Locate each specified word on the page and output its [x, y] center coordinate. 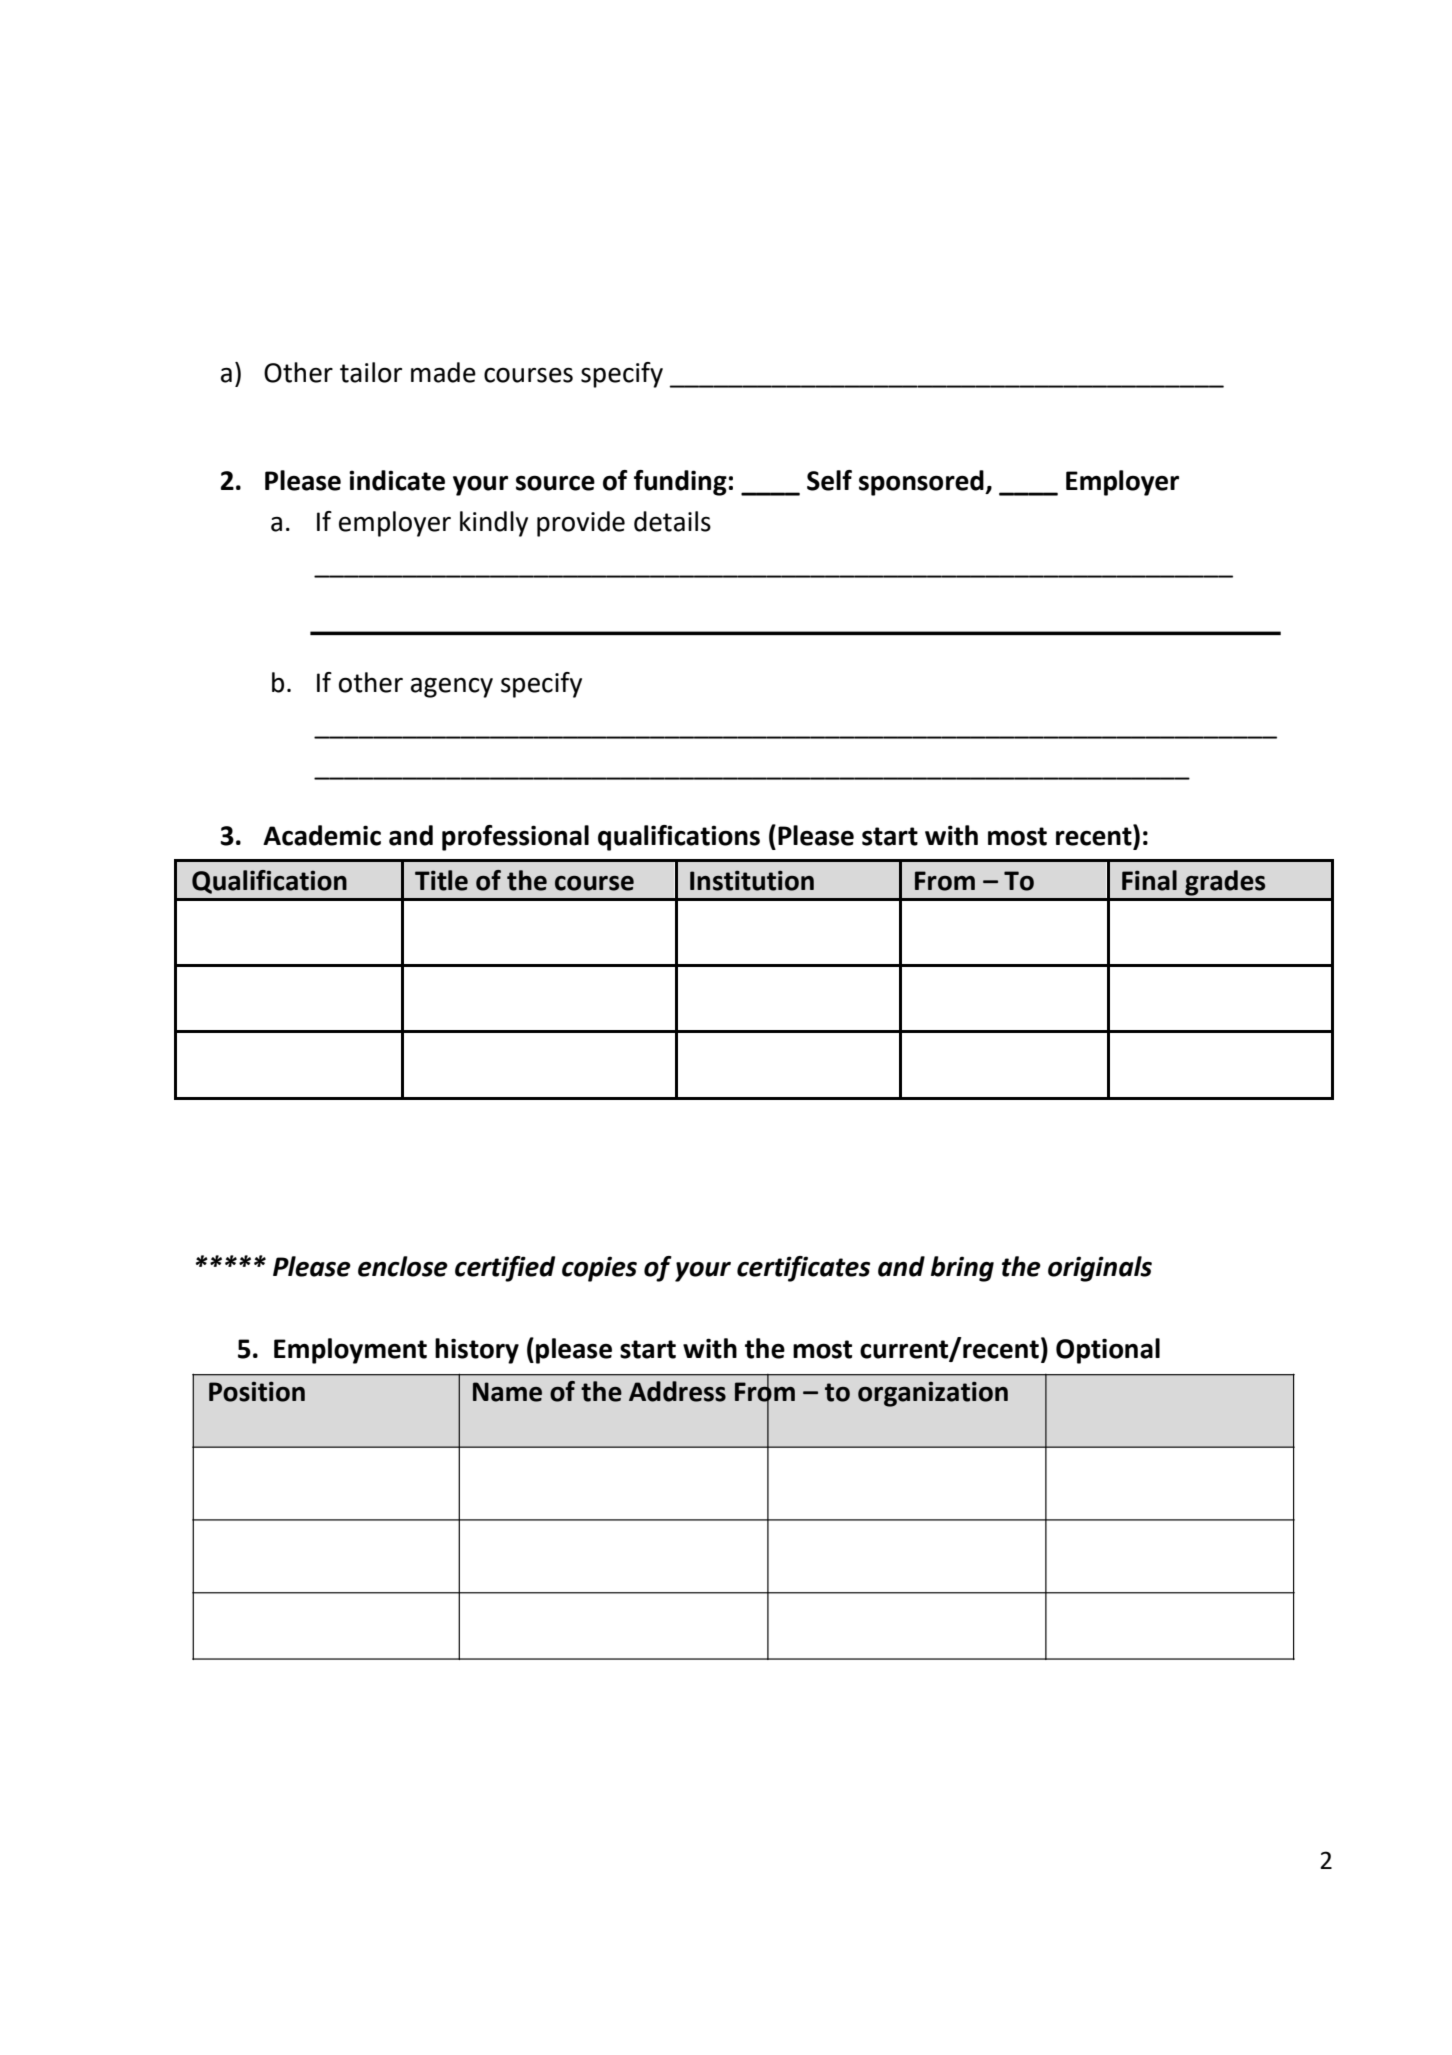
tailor [371, 372]
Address [677, 1391]
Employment [350, 1351]
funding [680, 483]
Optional [1108, 1351]
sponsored [922, 483]
